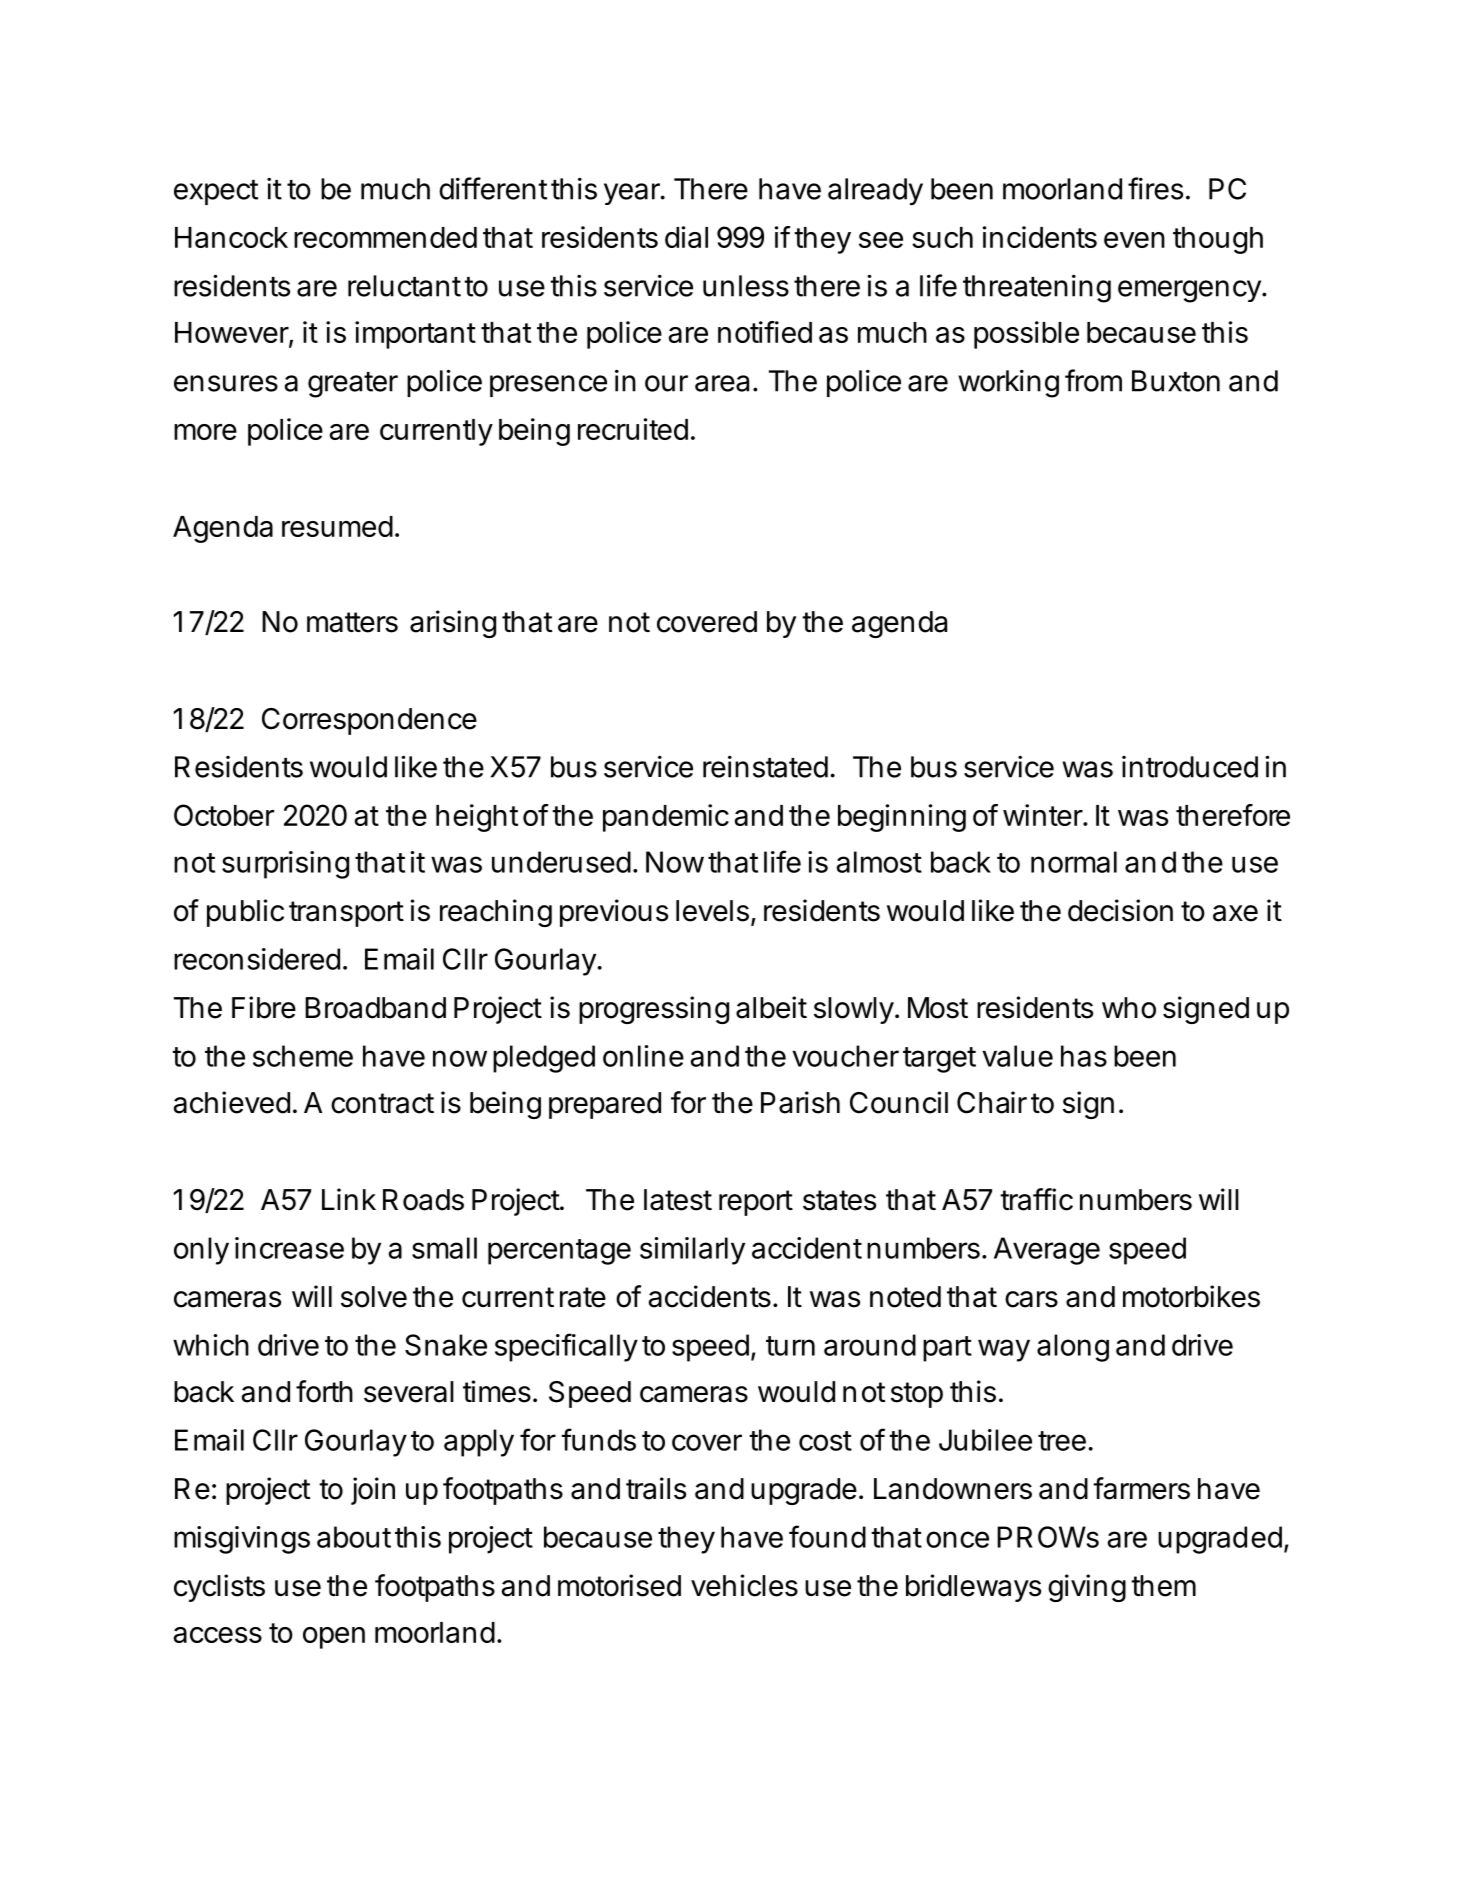  What do you see at coordinates (765, 766) in the screenshot?
I see `reinstated` at bounding box center [765, 766].
